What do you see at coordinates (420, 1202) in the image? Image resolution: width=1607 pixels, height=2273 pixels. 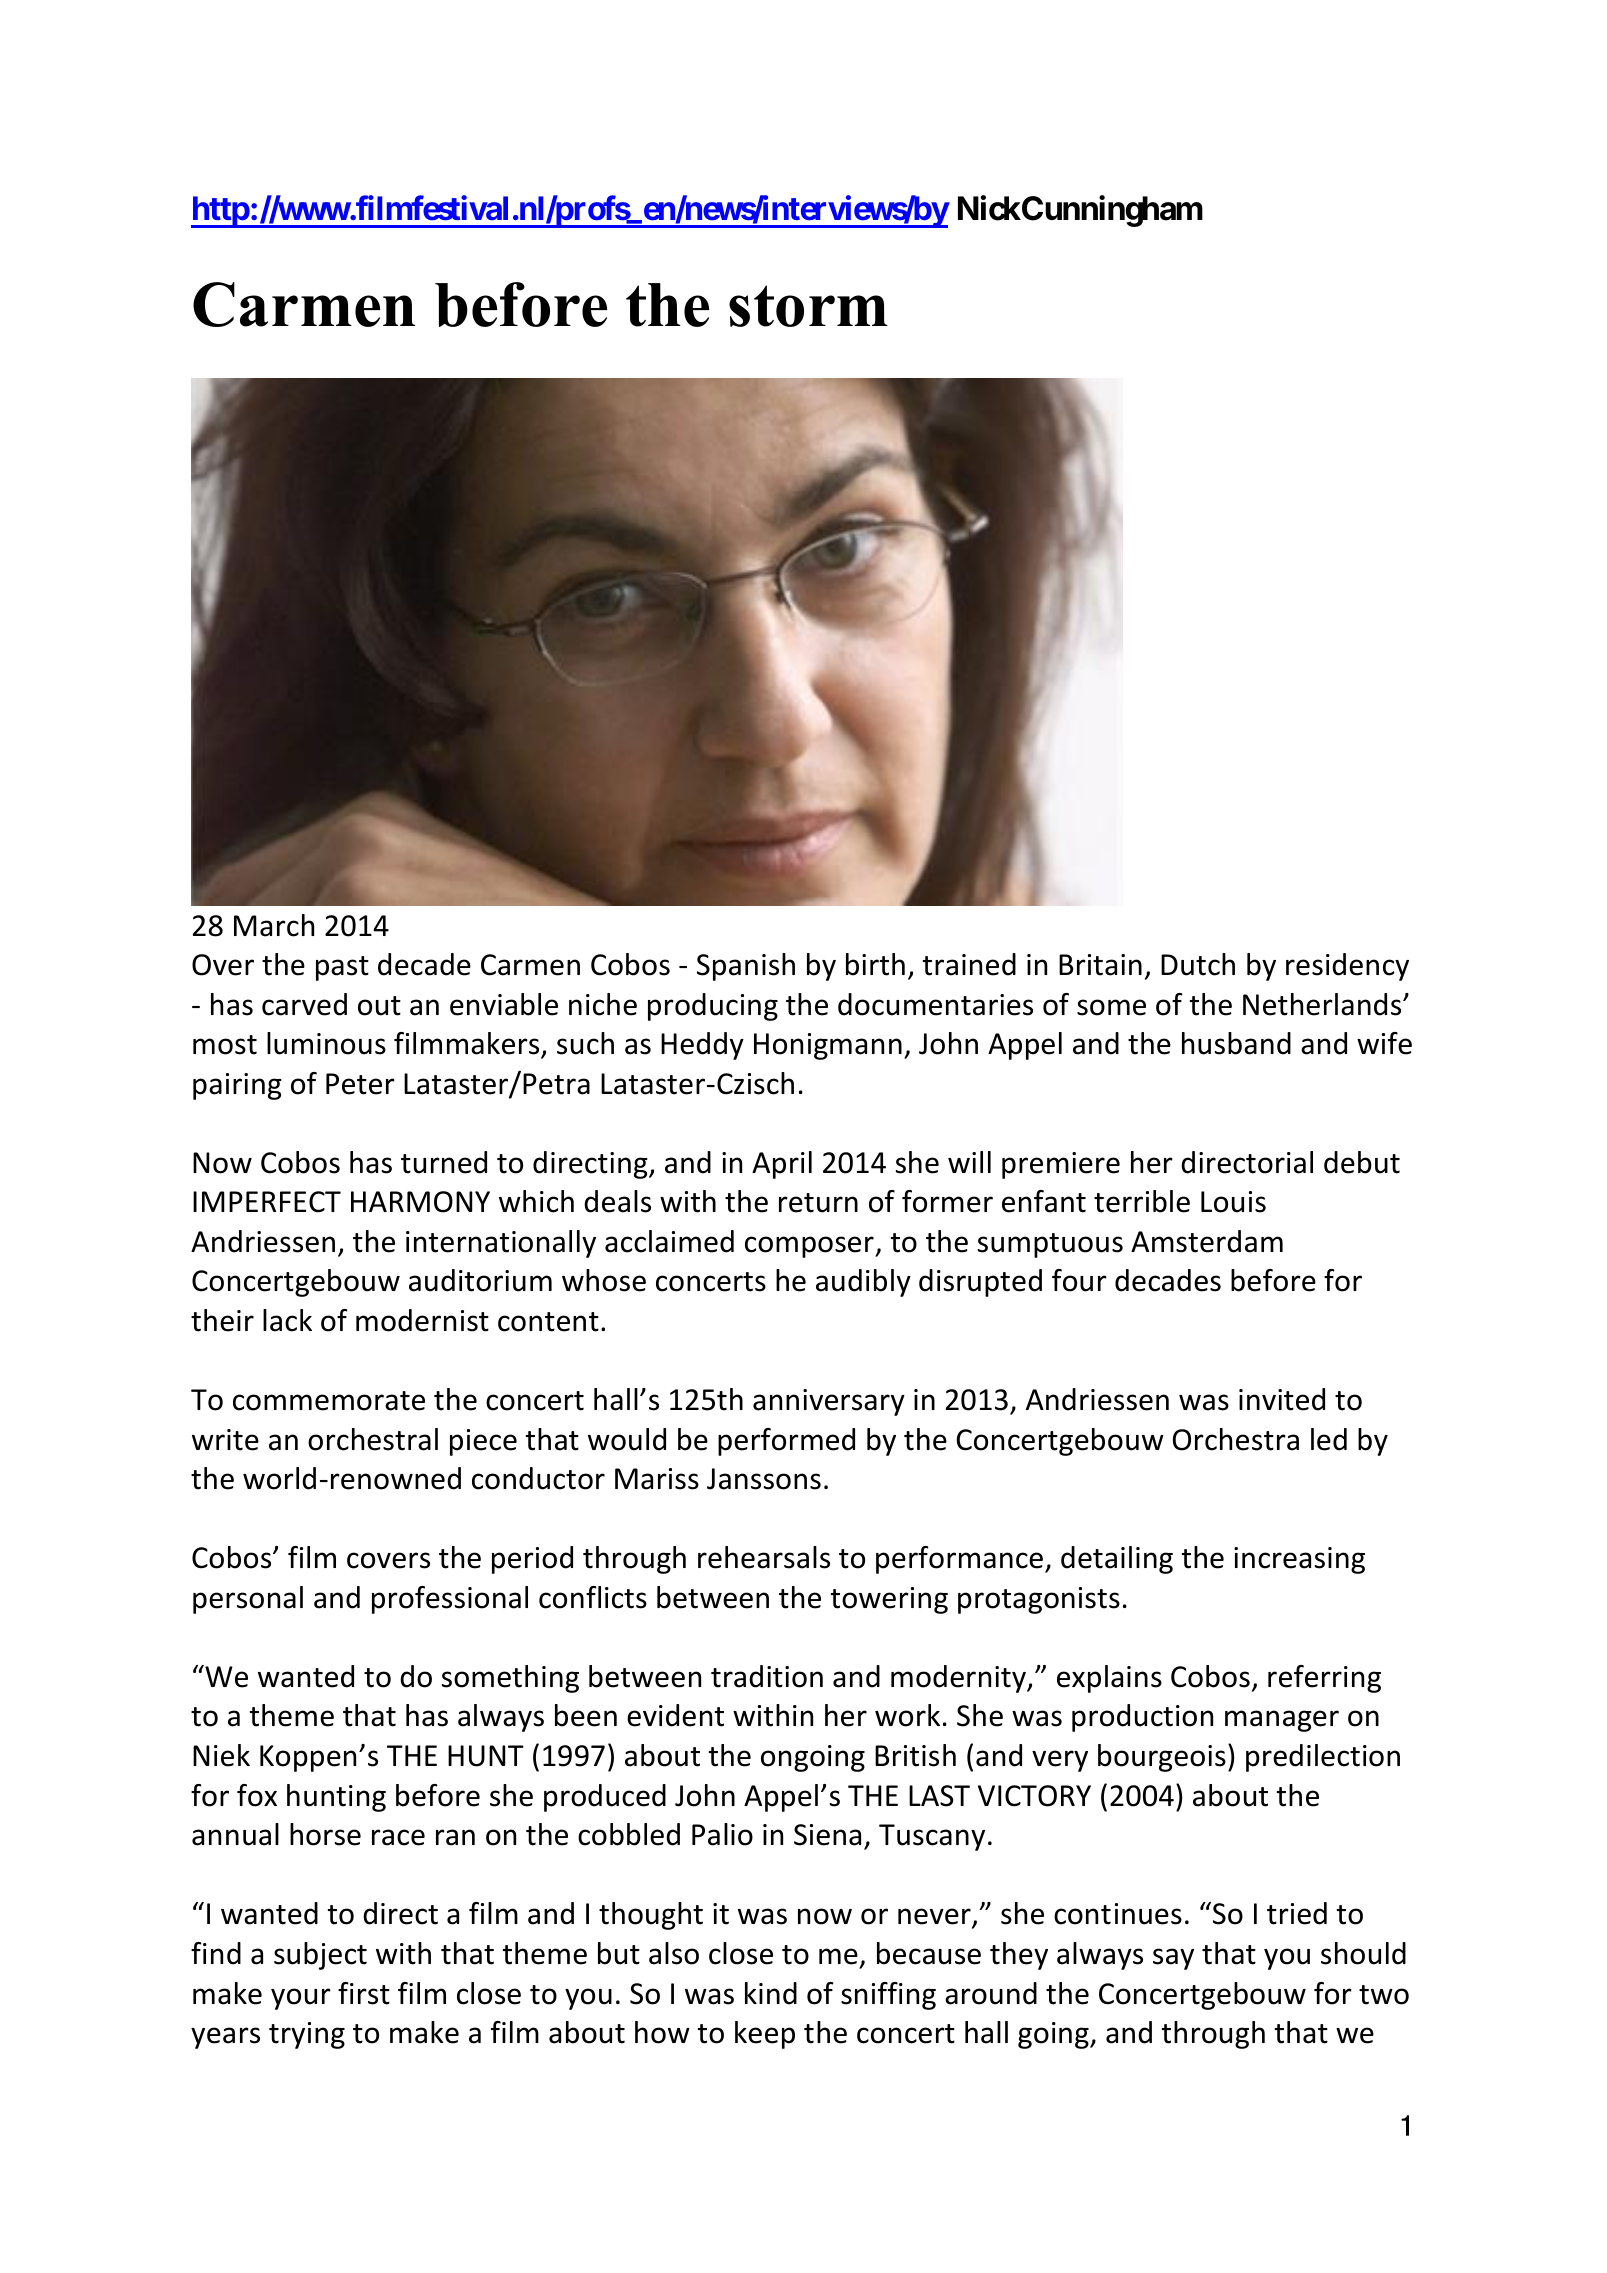 I see `HARMONY` at bounding box center [420, 1202].
